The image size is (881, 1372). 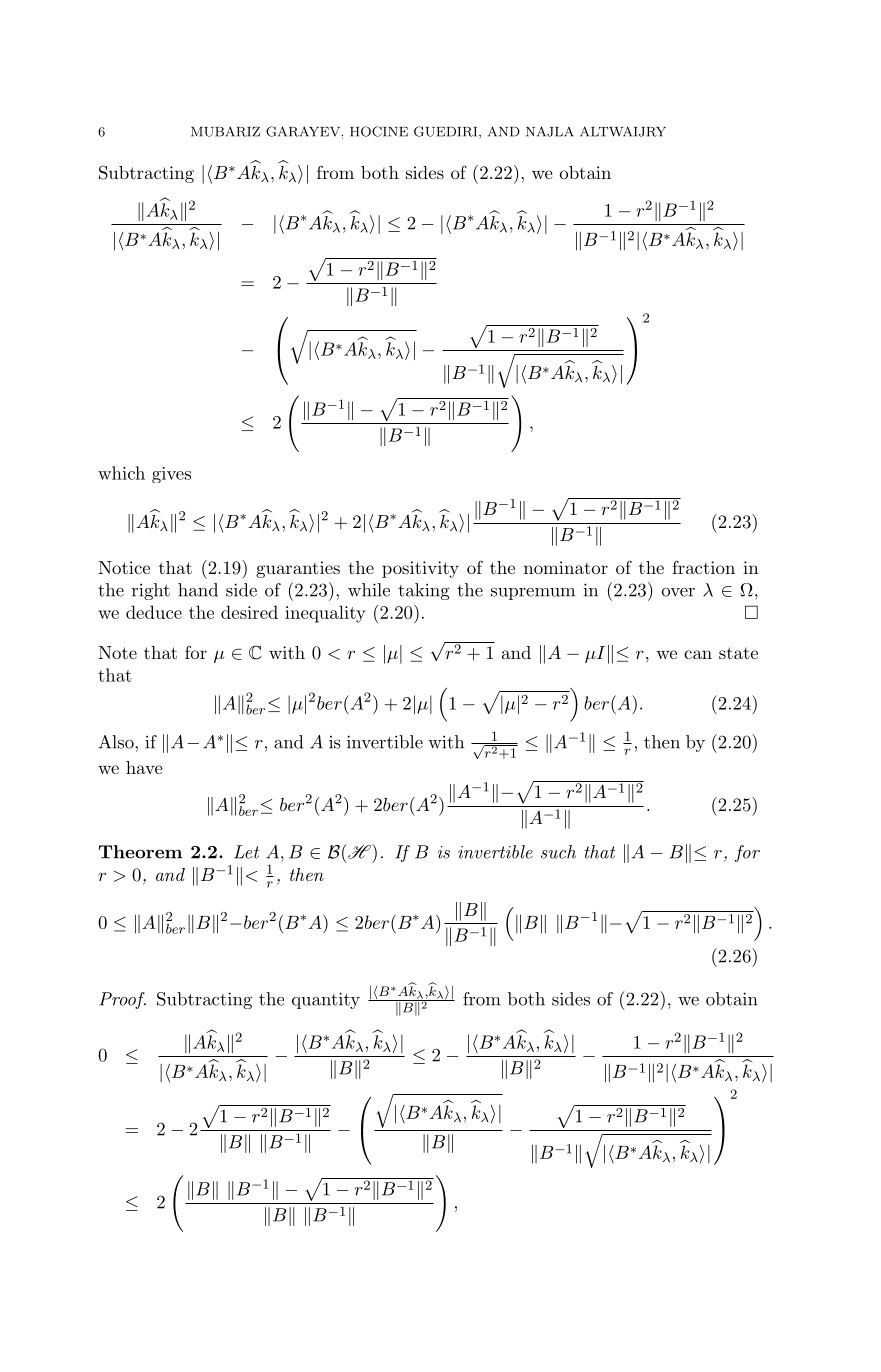 I want to click on fraction, so click(x=703, y=567).
